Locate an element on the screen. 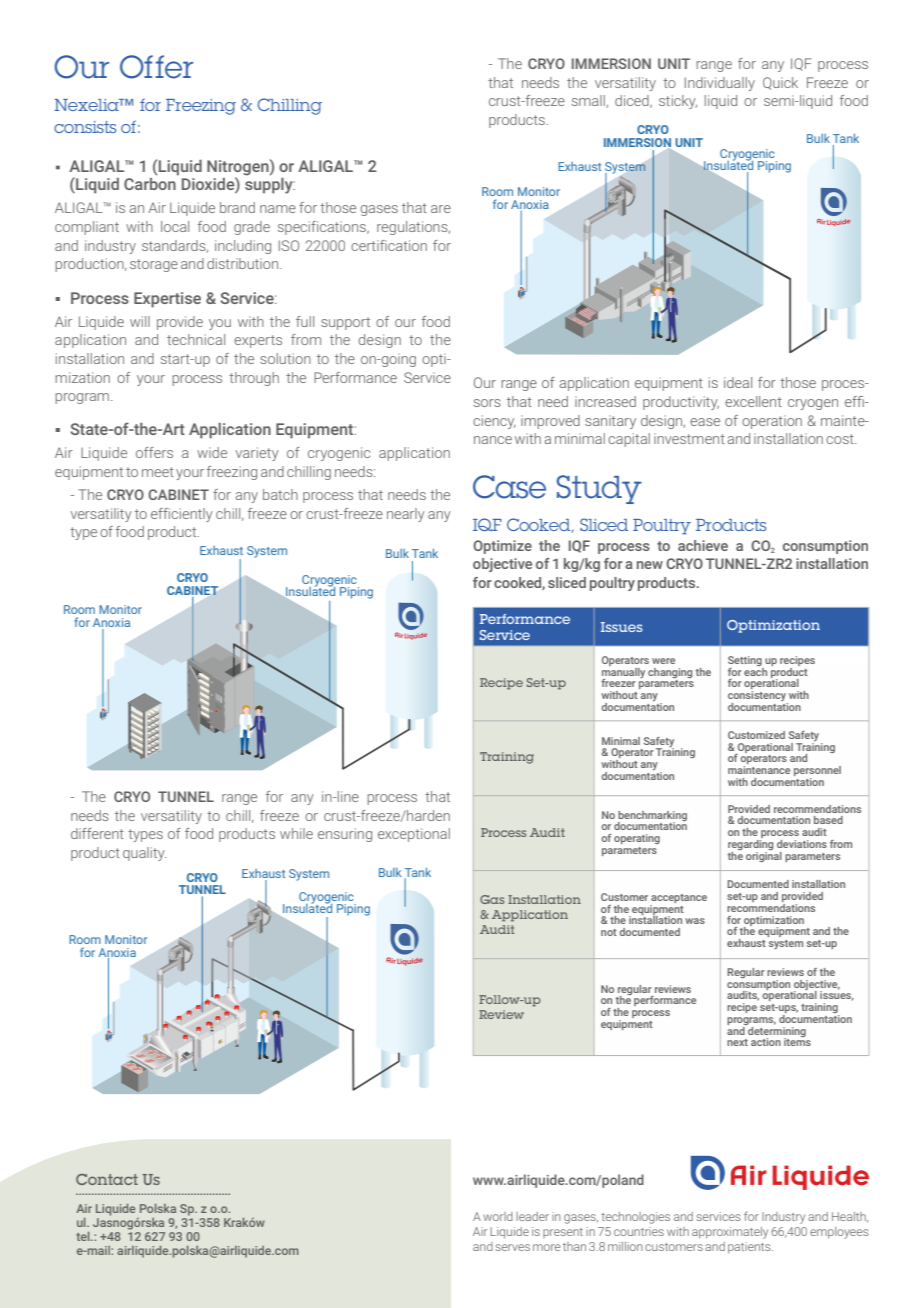 This screenshot has height=1308, width=924. Carbon is located at coordinates (150, 184).
